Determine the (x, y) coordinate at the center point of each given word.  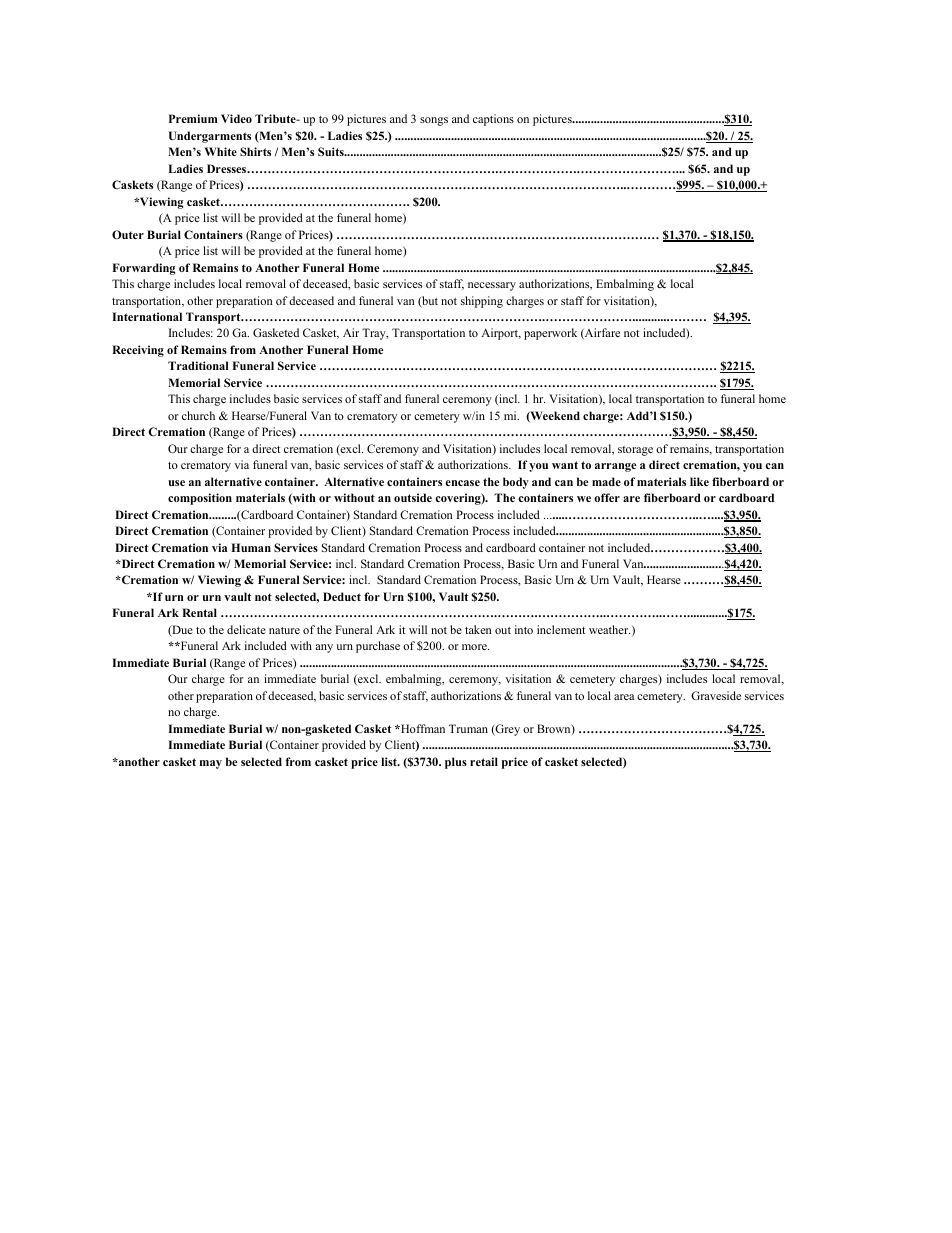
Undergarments (210, 137)
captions (493, 120)
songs (434, 121)
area (624, 697)
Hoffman (422, 728)
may (211, 764)
